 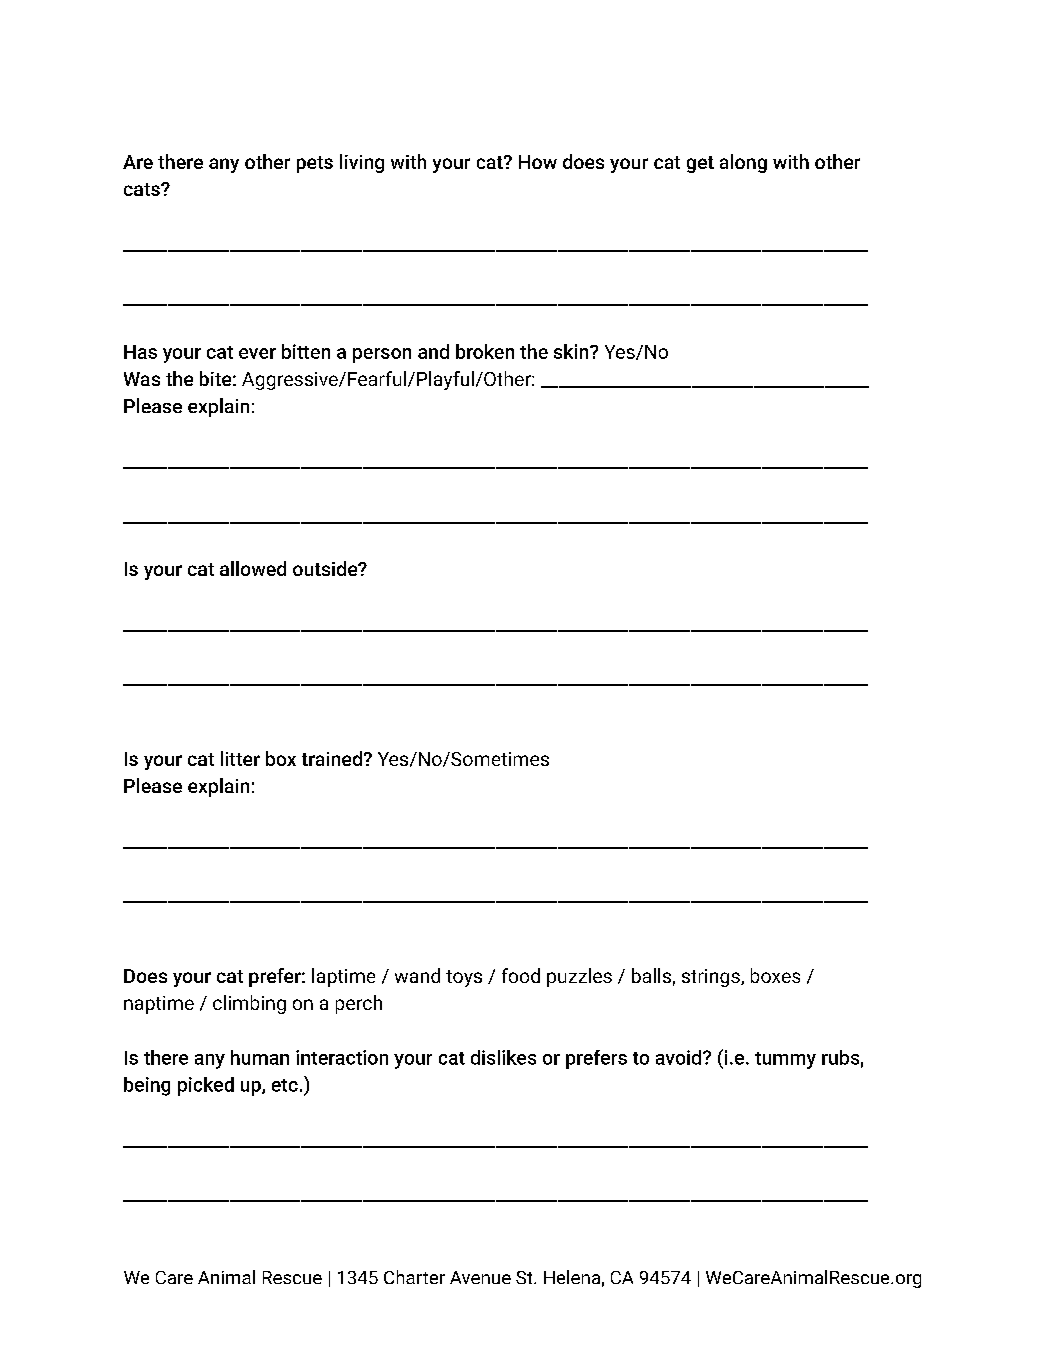 What do you see at coordinates (480, 1277) in the document?
I see `Avenue` at bounding box center [480, 1277].
